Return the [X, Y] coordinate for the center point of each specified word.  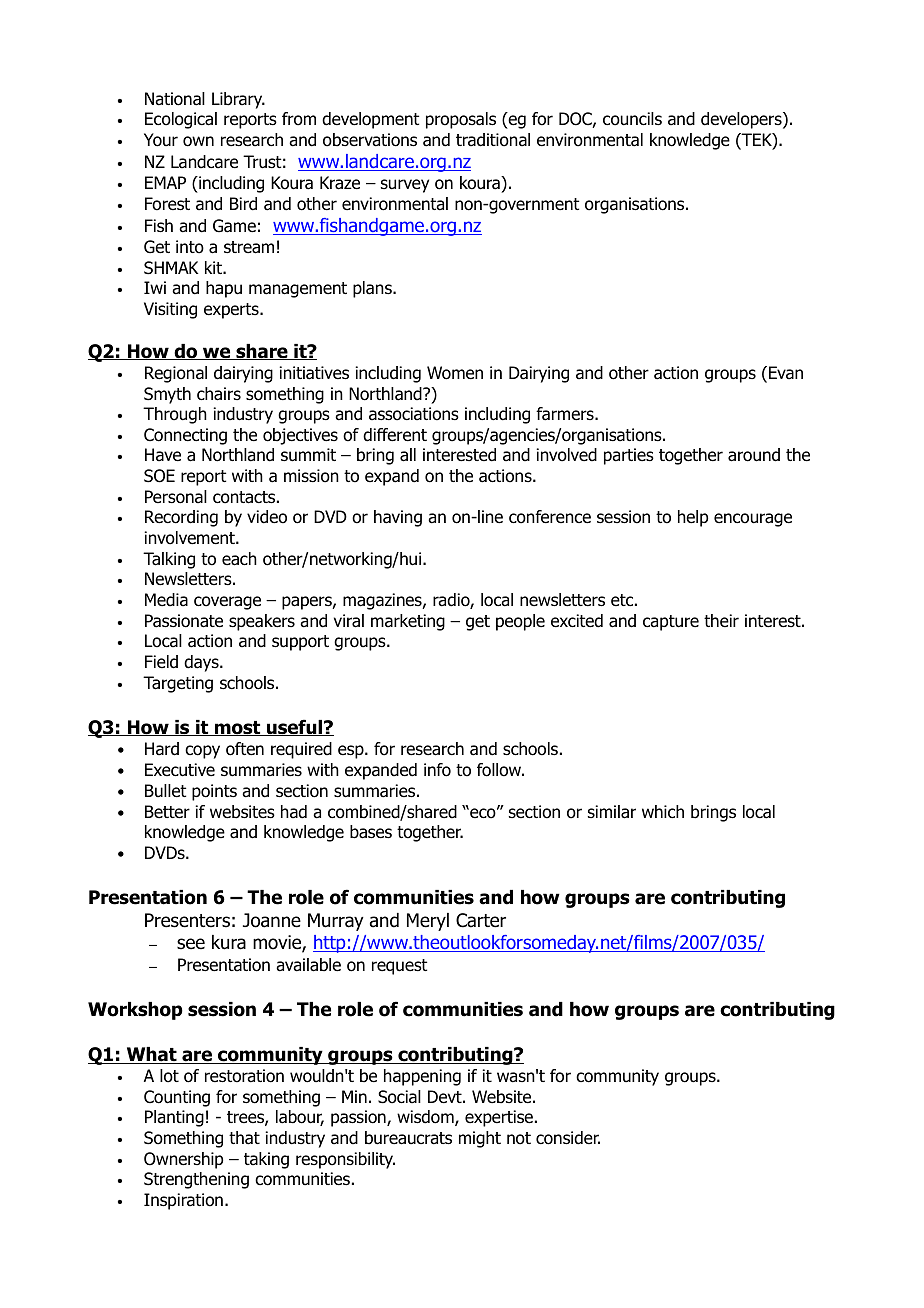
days [202, 663]
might [480, 1139]
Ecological [181, 120]
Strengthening [196, 1180]
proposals [461, 120]
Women [455, 373]
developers [742, 120]
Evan [786, 373]
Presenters [187, 920]
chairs [219, 394]
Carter [481, 920]
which [663, 811]
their [721, 620]
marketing [408, 622]
